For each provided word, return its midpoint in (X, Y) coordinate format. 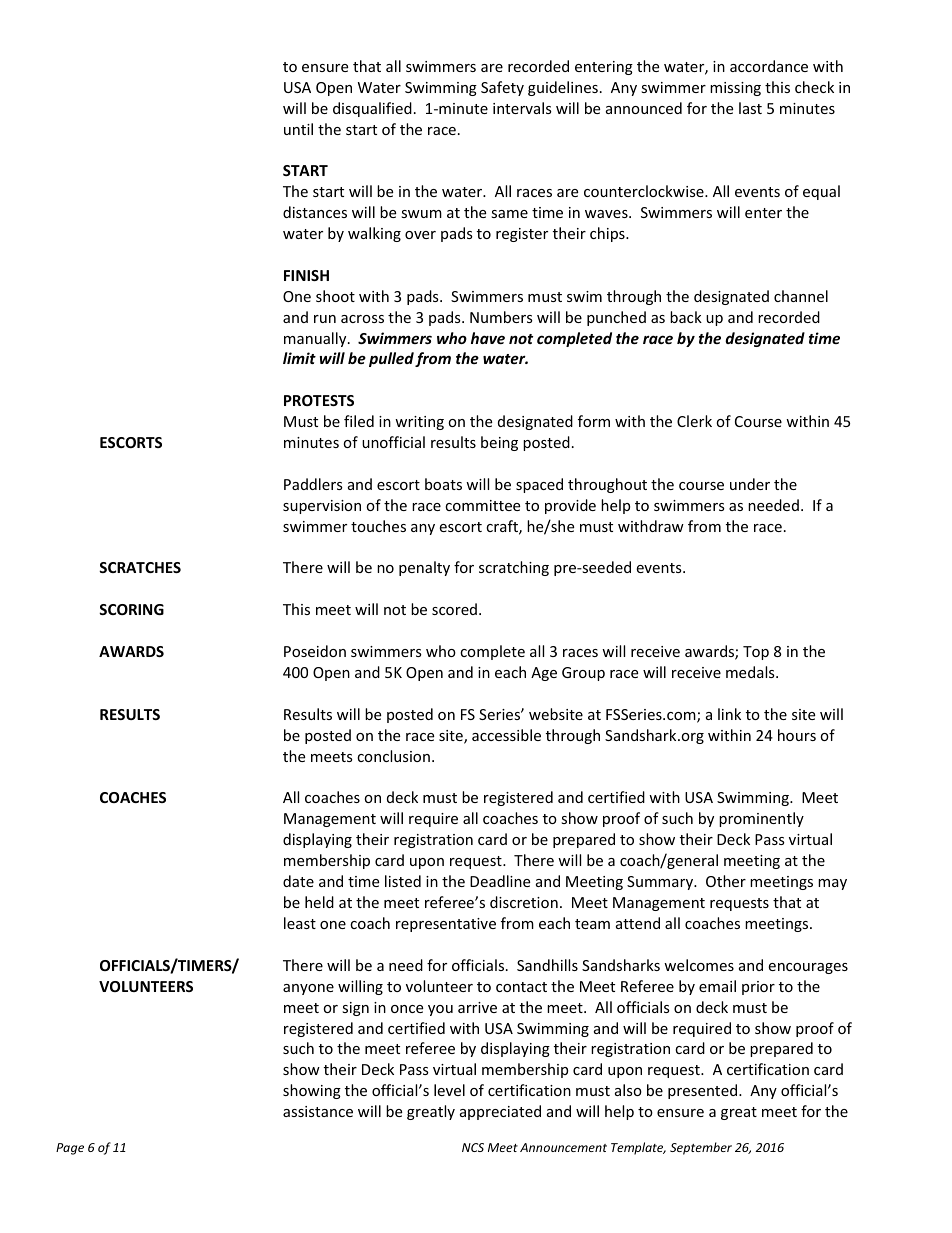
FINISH (306, 275)
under (750, 484)
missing (735, 89)
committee (482, 505)
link (729, 714)
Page (70, 1149)
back (686, 317)
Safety (502, 88)
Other (726, 881)
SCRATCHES (140, 567)
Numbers (501, 317)
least (300, 923)
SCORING (131, 609)
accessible (506, 735)
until (298, 129)
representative (446, 925)
